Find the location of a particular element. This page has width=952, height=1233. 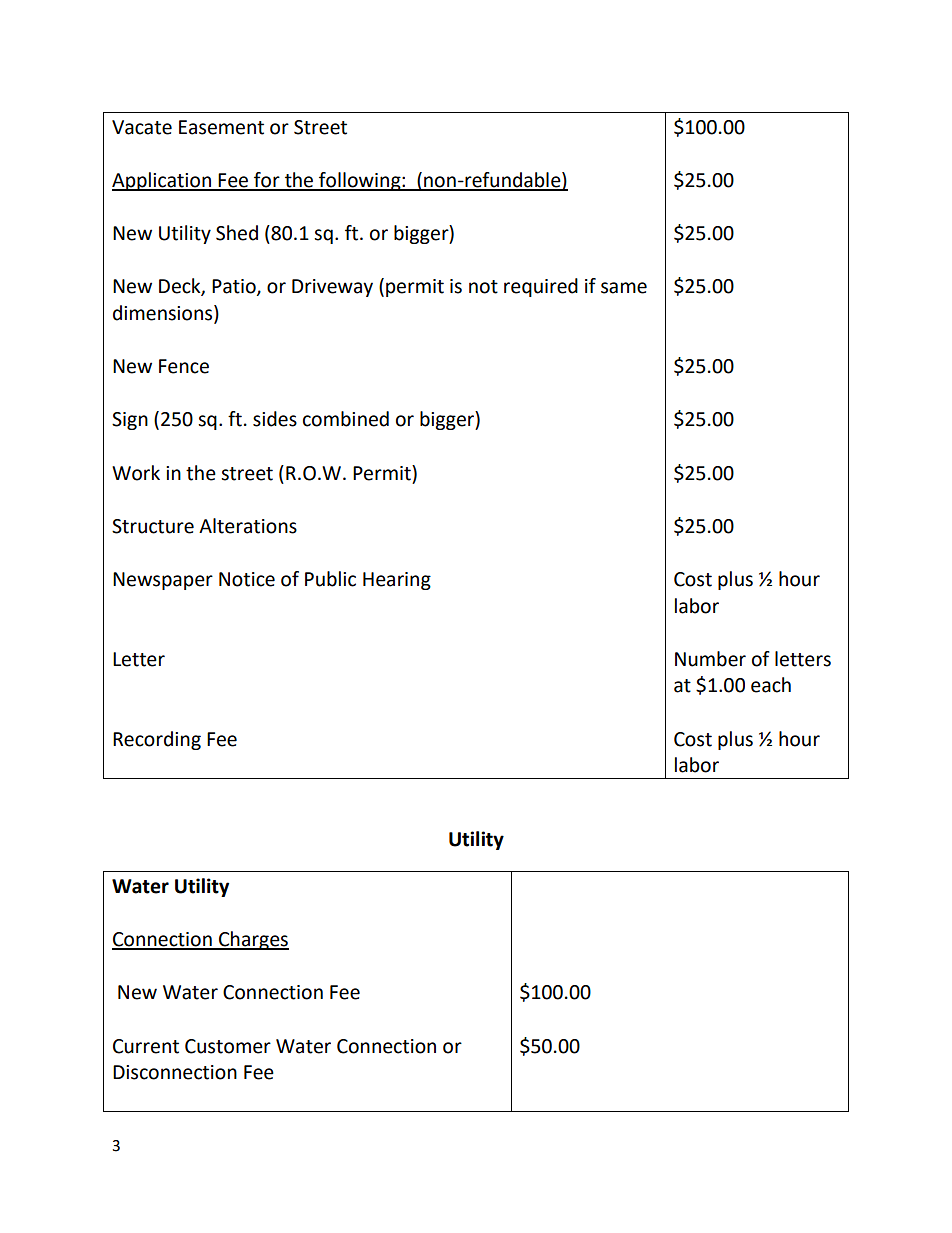

Easement is located at coordinates (221, 127).
